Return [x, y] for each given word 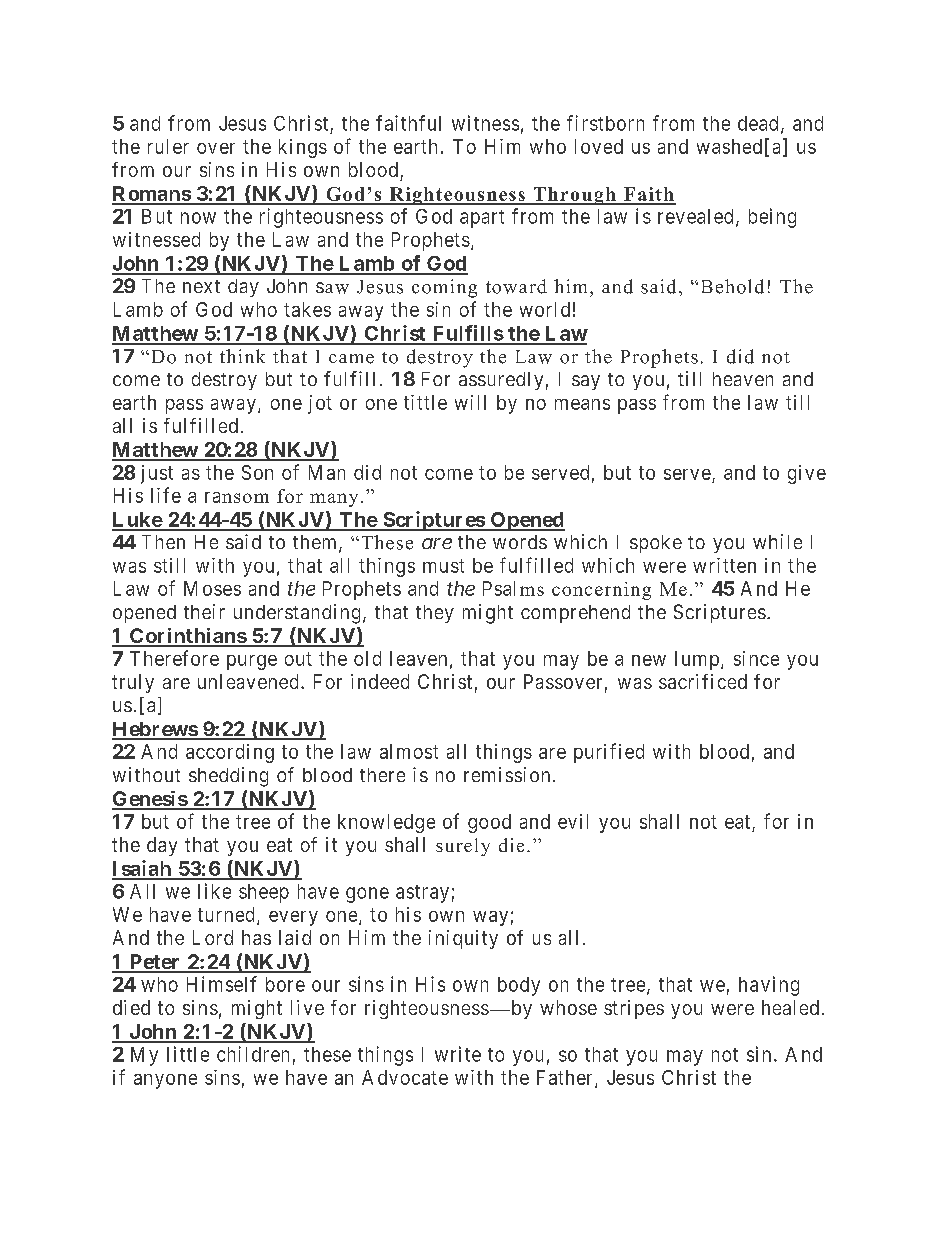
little [188, 1054]
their [204, 611]
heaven [743, 379]
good [489, 823]
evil [573, 821]
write [458, 1054]
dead [758, 123]
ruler [168, 146]
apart [482, 219]
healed [790, 1007]
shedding [228, 777]
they [435, 614]
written [724, 565]
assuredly [501, 381]
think [242, 356]
